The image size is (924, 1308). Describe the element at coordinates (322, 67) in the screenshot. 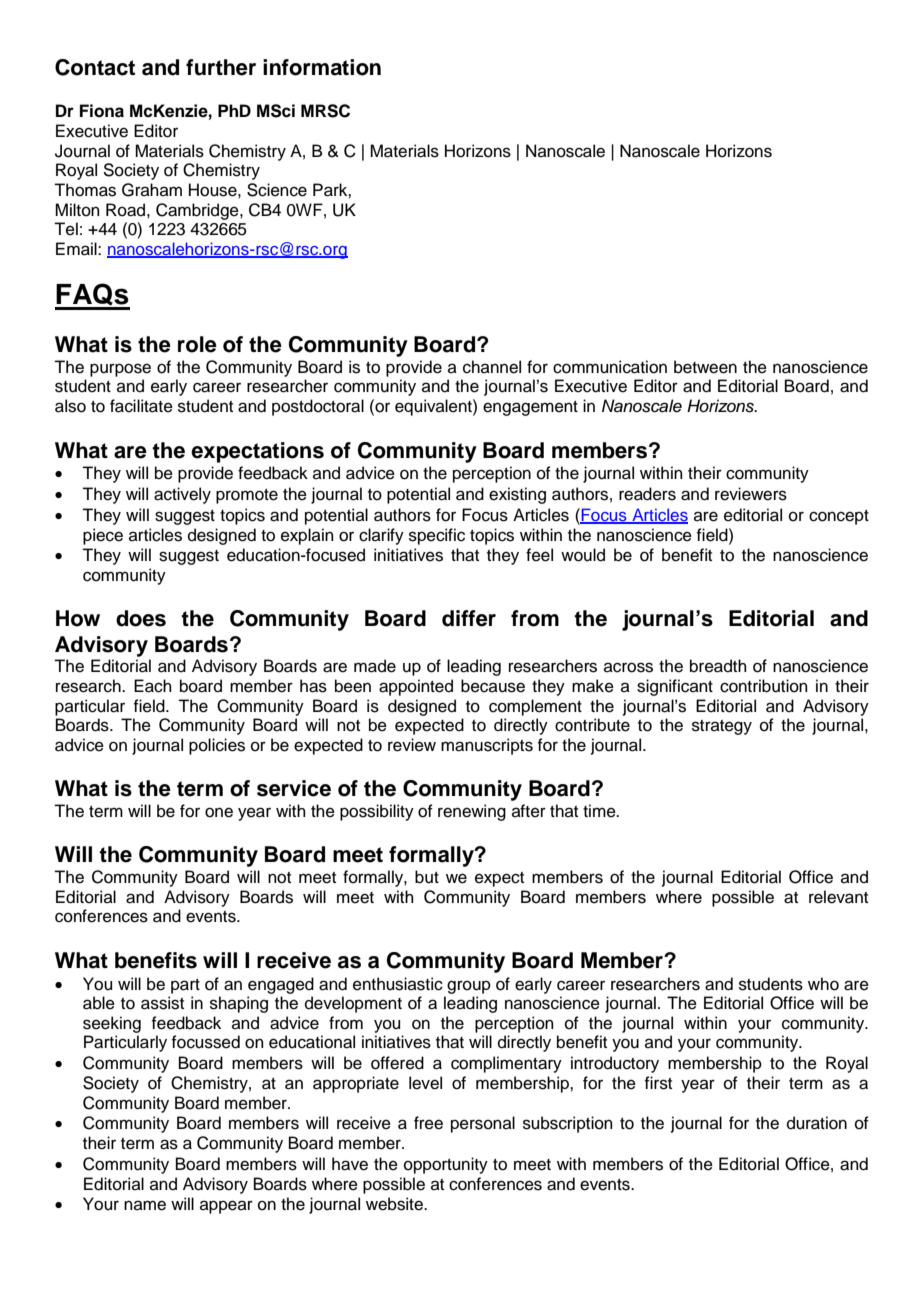

I see `information` at that location.
